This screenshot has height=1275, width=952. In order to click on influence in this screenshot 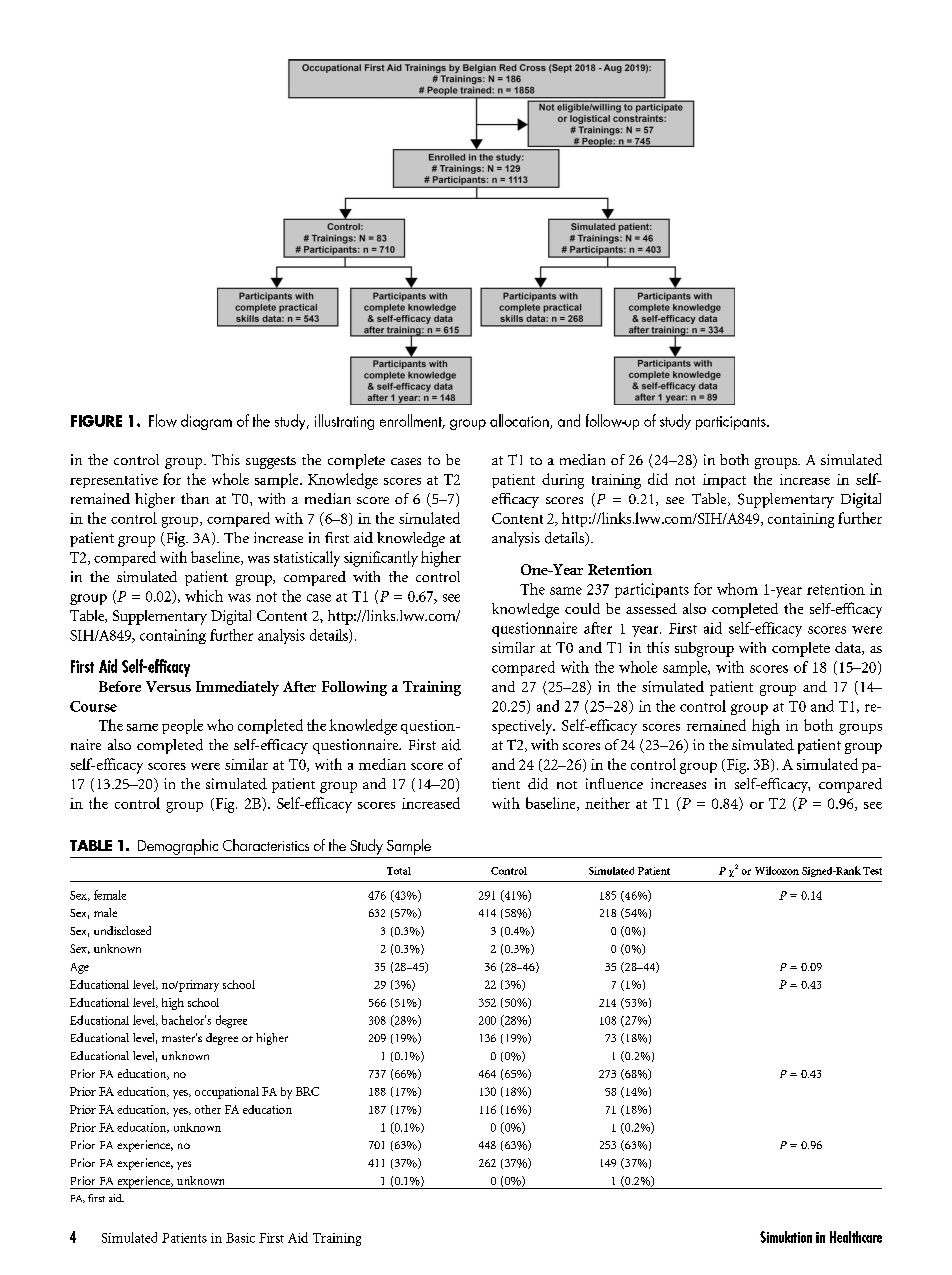, I will do `click(614, 783)`.
